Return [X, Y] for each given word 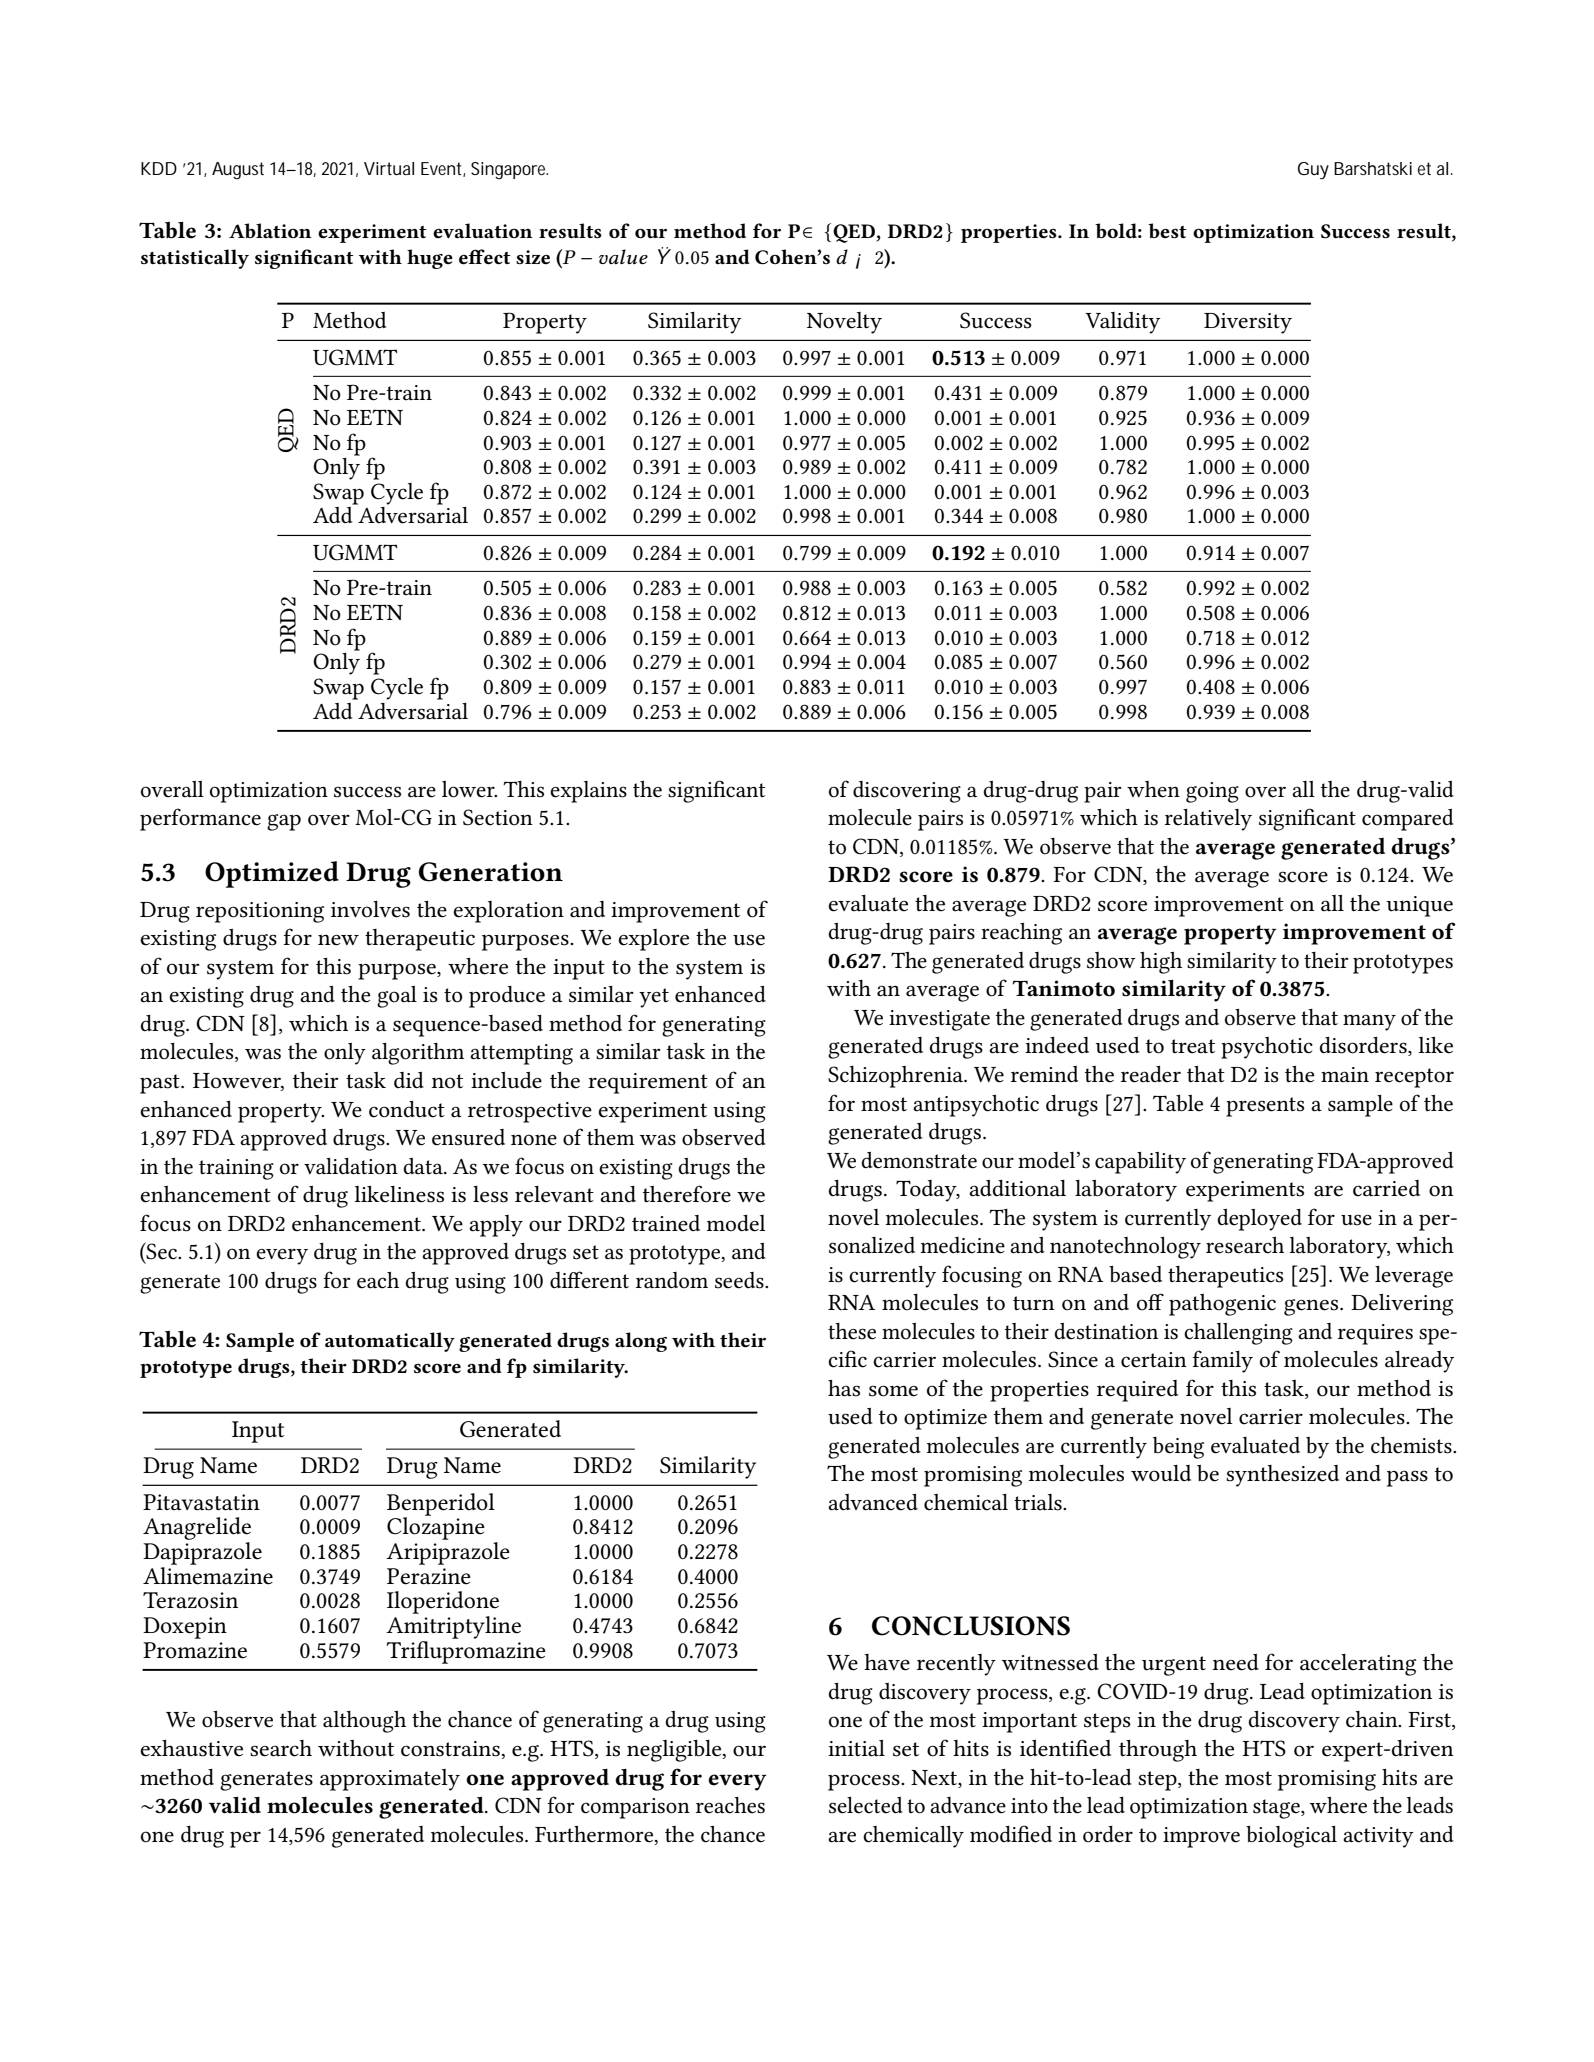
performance [200, 819]
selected [865, 1805]
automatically [390, 1342]
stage [1277, 1809]
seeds [740, 1280]
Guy [1313, 171]
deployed [1259, 1220]
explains [588, 792]
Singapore [509, 171]
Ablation [270, 230]
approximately [390, 1780]
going [1212, 792]
